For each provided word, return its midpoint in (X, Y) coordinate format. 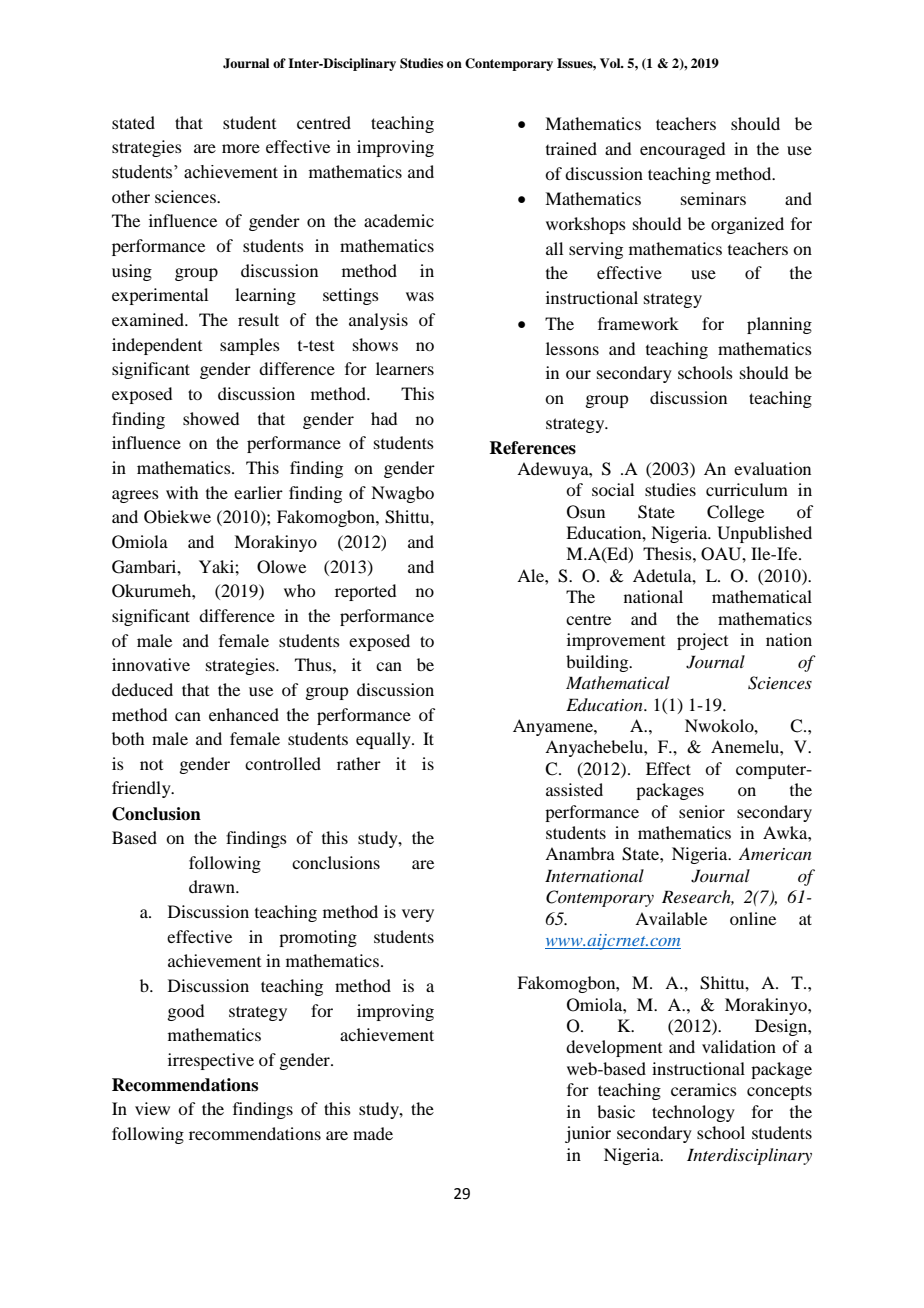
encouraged (682, 150)
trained (571, 148)
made (373, 1133)
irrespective (211, 1061)
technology (693, 1113)
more (241, 148)
